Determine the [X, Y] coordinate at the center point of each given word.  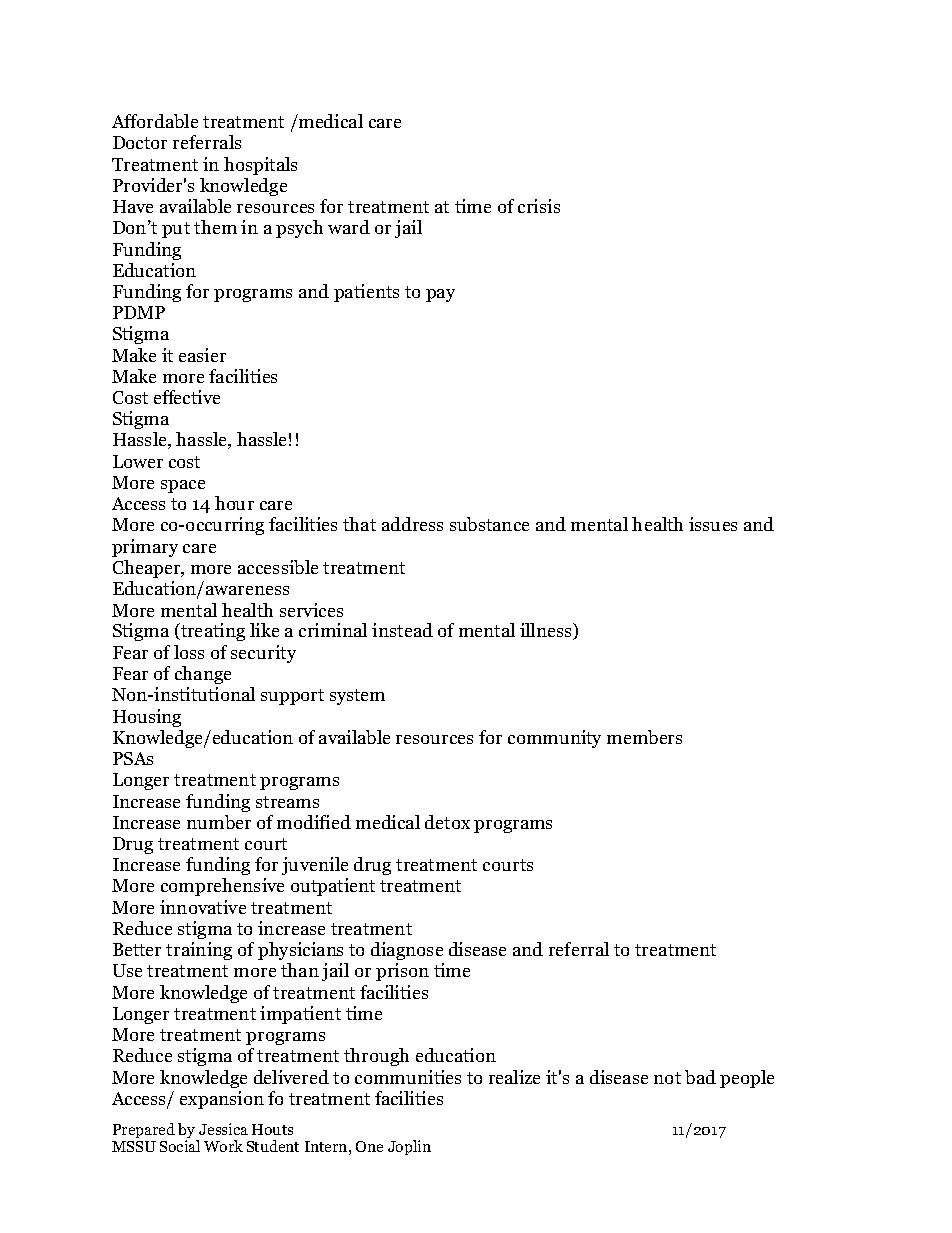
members [644, 737]
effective [187, 397]
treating [212, 632]
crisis [539, 206]
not [667, 1078]
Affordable [155, 121]
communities [408, 1077]
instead [402, 630]
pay [440, 295]
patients [366, 293]
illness [547, 631]
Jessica [223, 1129]
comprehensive [222, 887]
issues [713, 524]
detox [447, 822]
